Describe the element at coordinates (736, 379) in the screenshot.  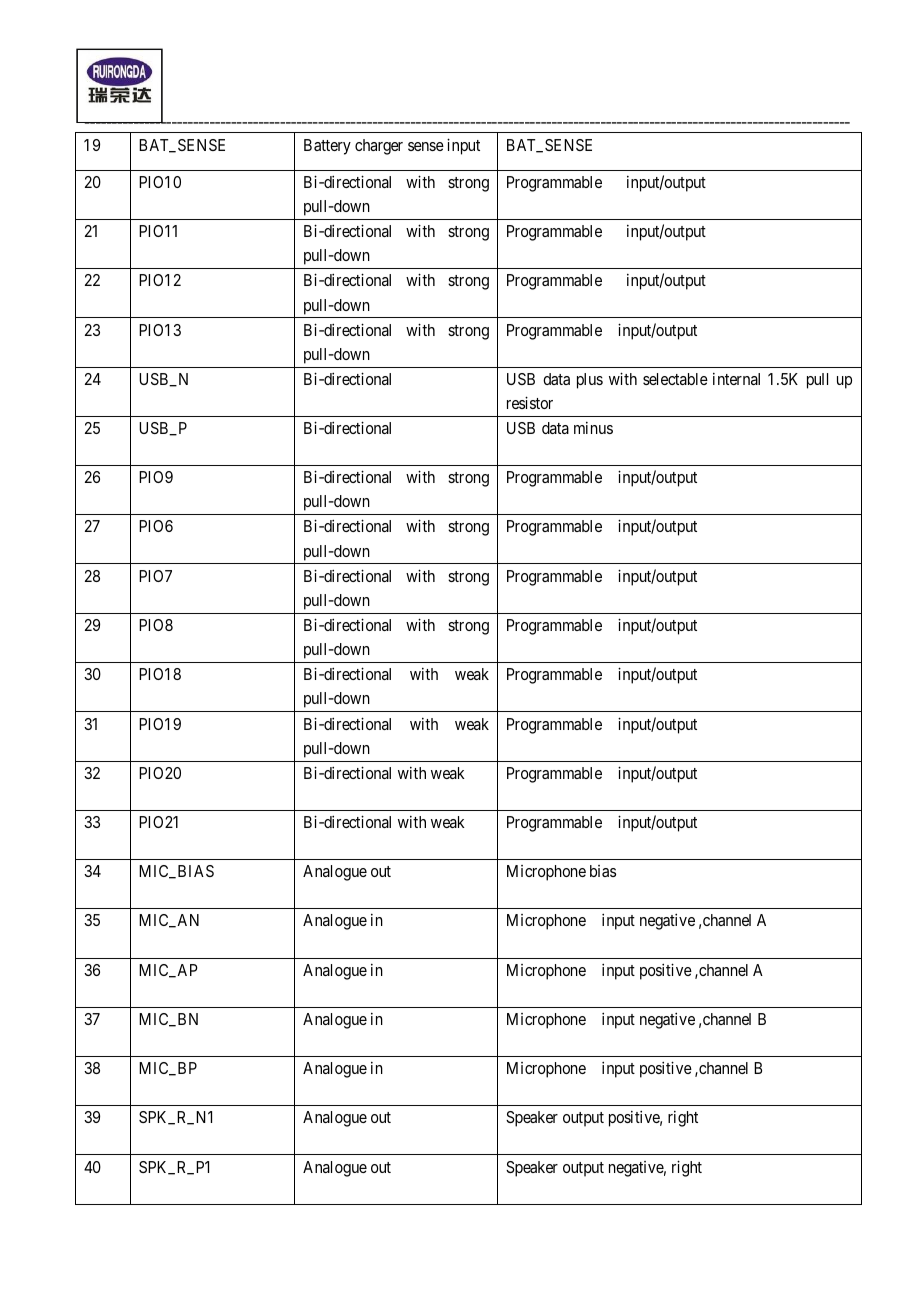
I see `internal` at that location.
